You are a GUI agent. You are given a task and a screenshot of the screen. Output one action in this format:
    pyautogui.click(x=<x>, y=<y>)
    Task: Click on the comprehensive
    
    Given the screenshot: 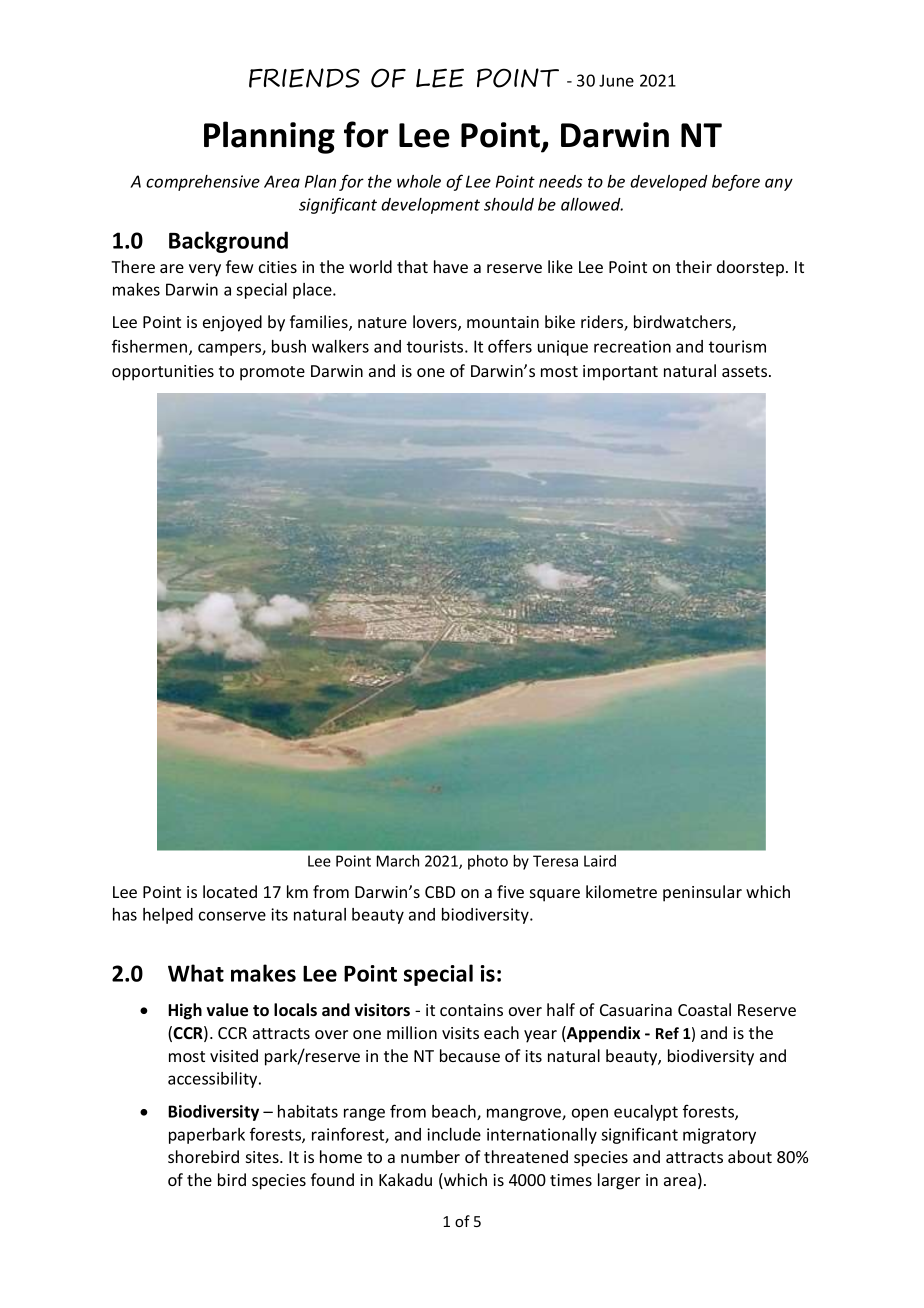 What is the action you would take?
    pyautogui.click(x=203, y=183)
